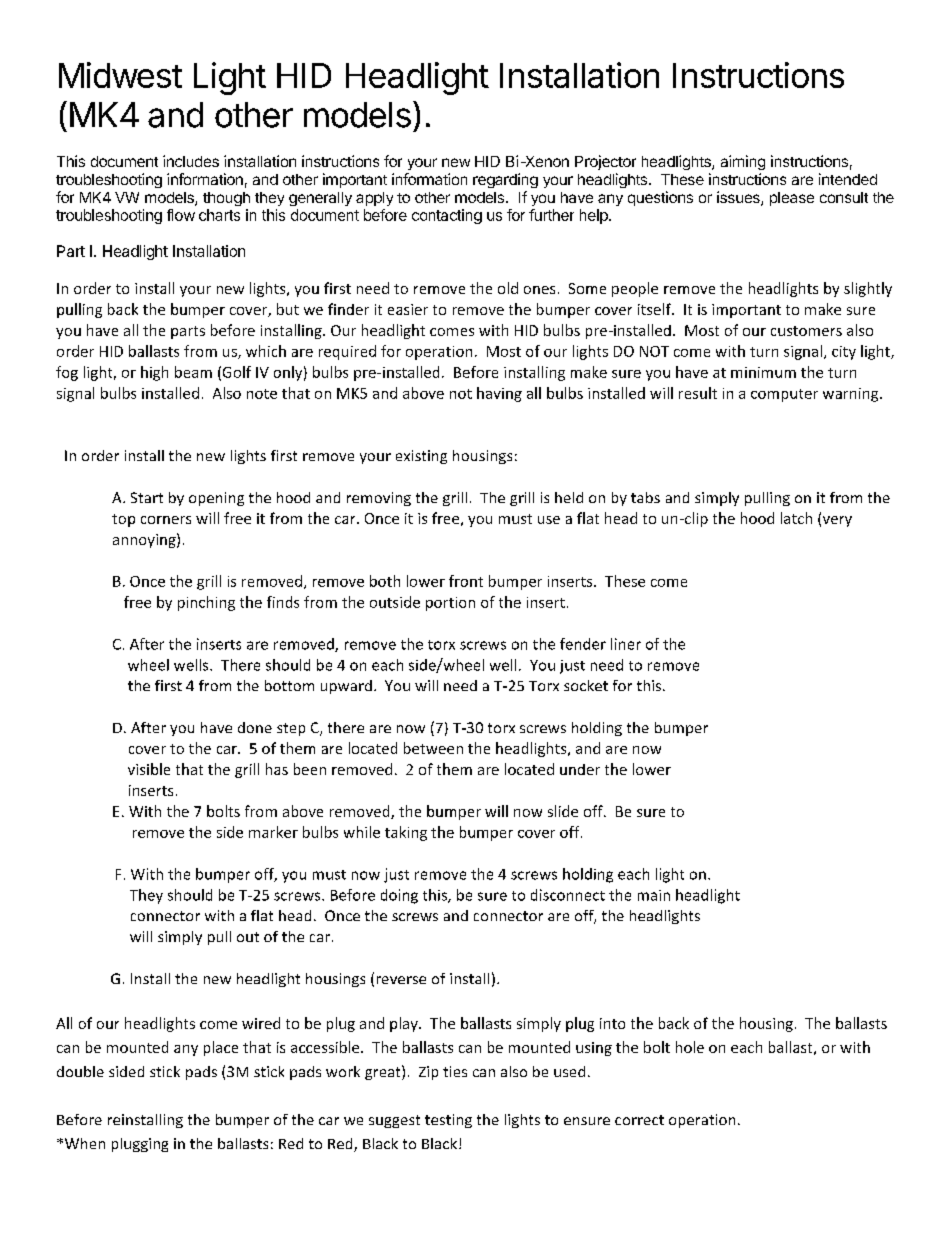 Image resolution: width=952 pixels, height=1233 pixels. I want to click on between, so click(433, 748).
